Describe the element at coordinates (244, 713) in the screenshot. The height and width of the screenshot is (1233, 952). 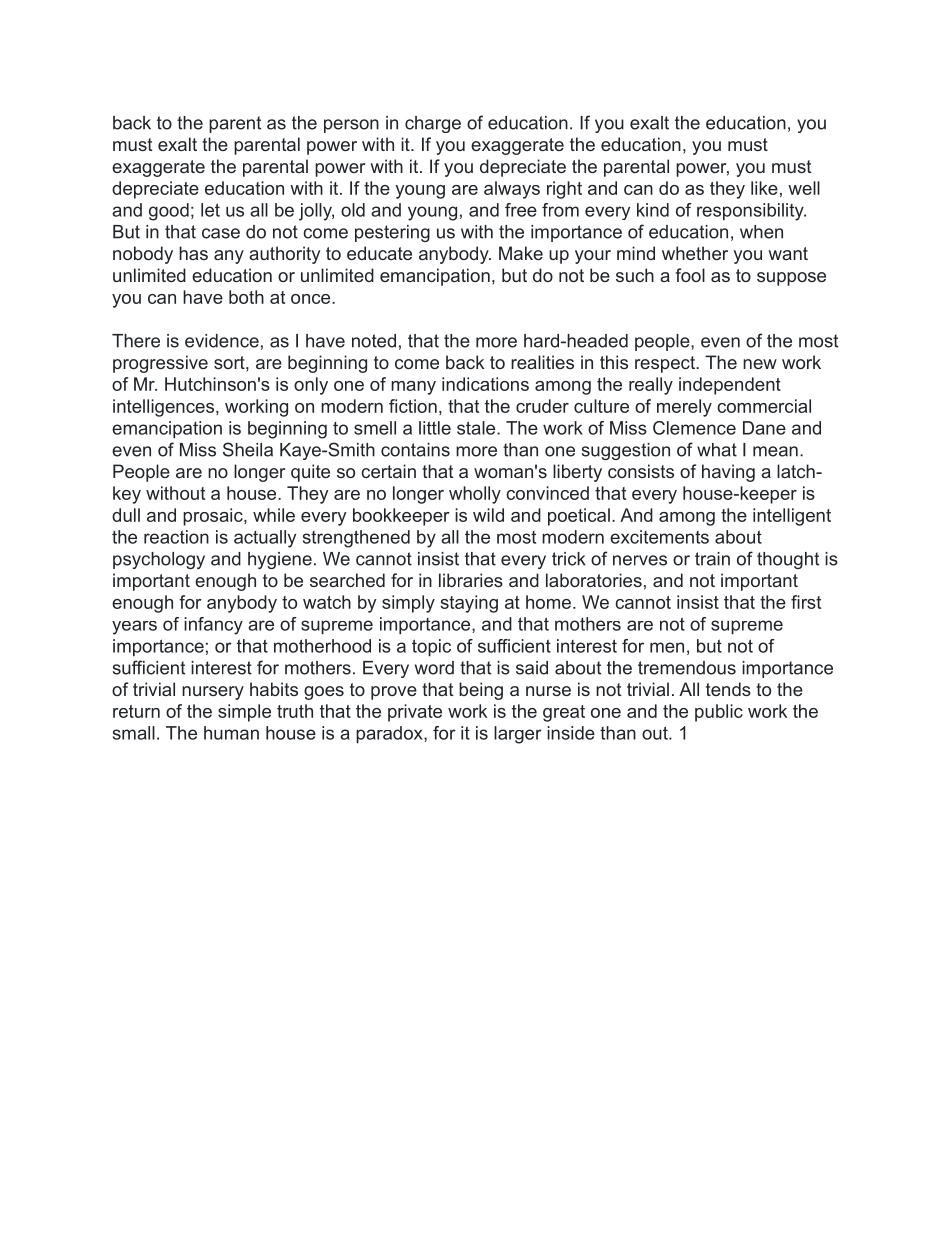
I see `simple` at that location.
